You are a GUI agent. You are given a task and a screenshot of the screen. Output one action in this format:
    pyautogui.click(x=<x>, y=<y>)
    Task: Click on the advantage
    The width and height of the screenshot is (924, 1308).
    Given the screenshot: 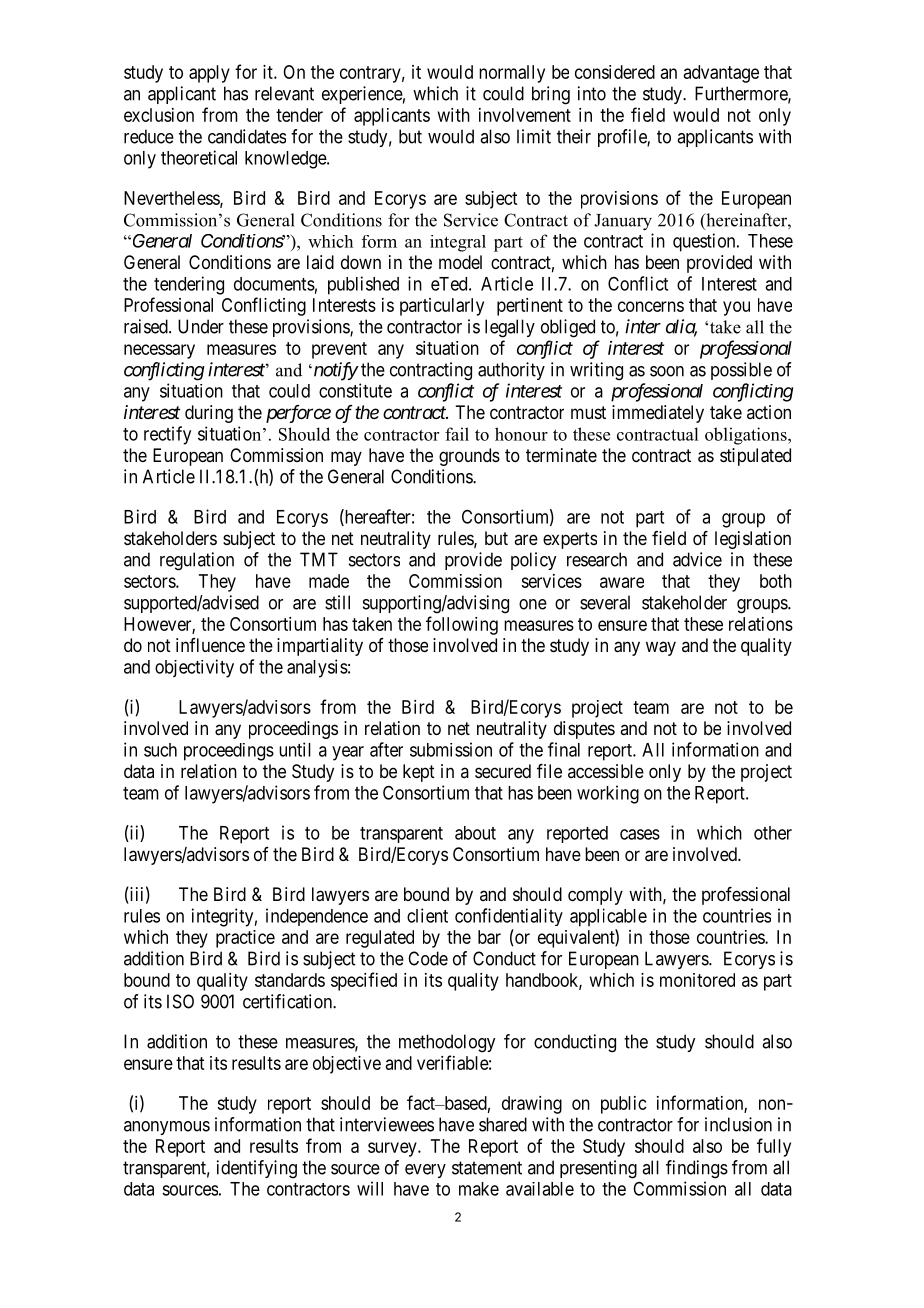 What is the action you would take?
    pyautogui.click(x=721, y=74)
